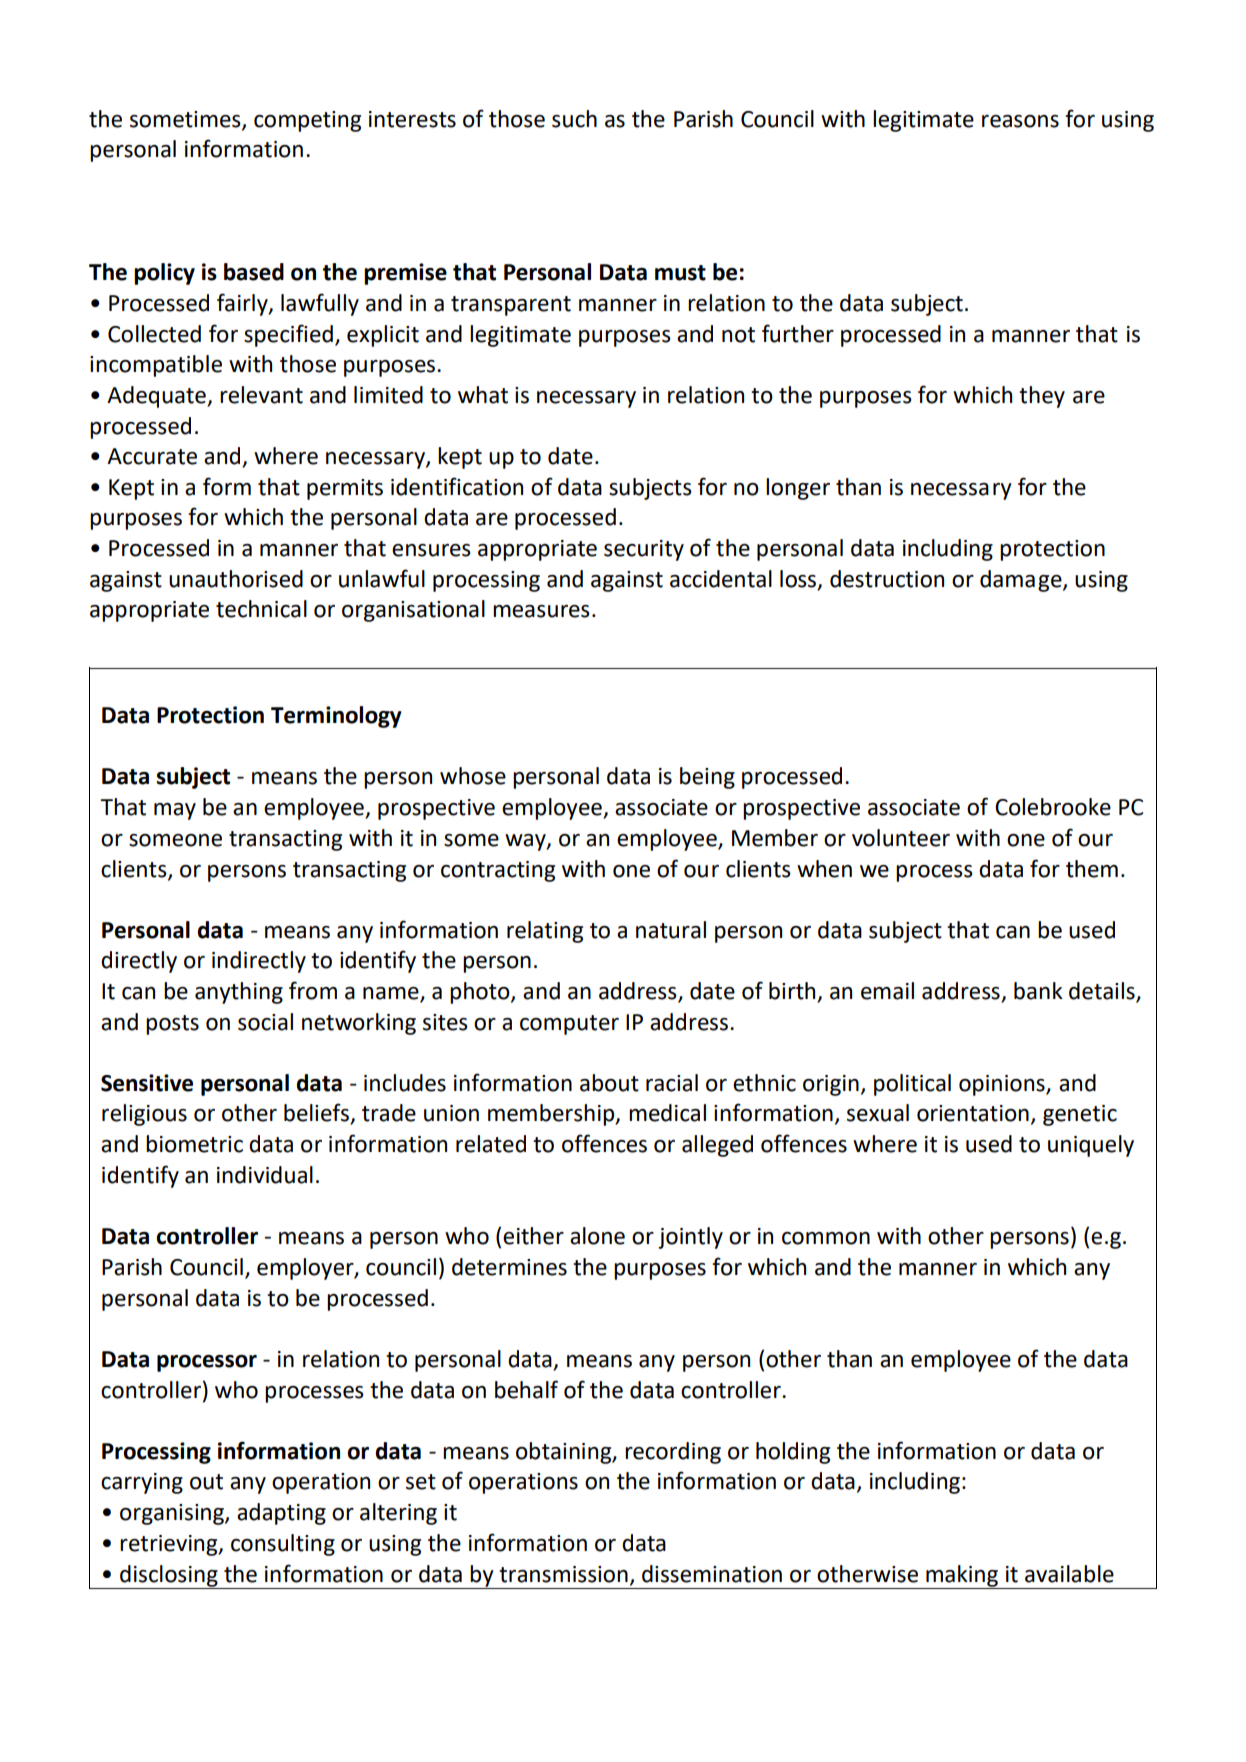 This page has height=1762, width=1246. What do you see at coordinates (1020, 121) in the page?
I see `reasons` at bounding box center [1020, 121].
